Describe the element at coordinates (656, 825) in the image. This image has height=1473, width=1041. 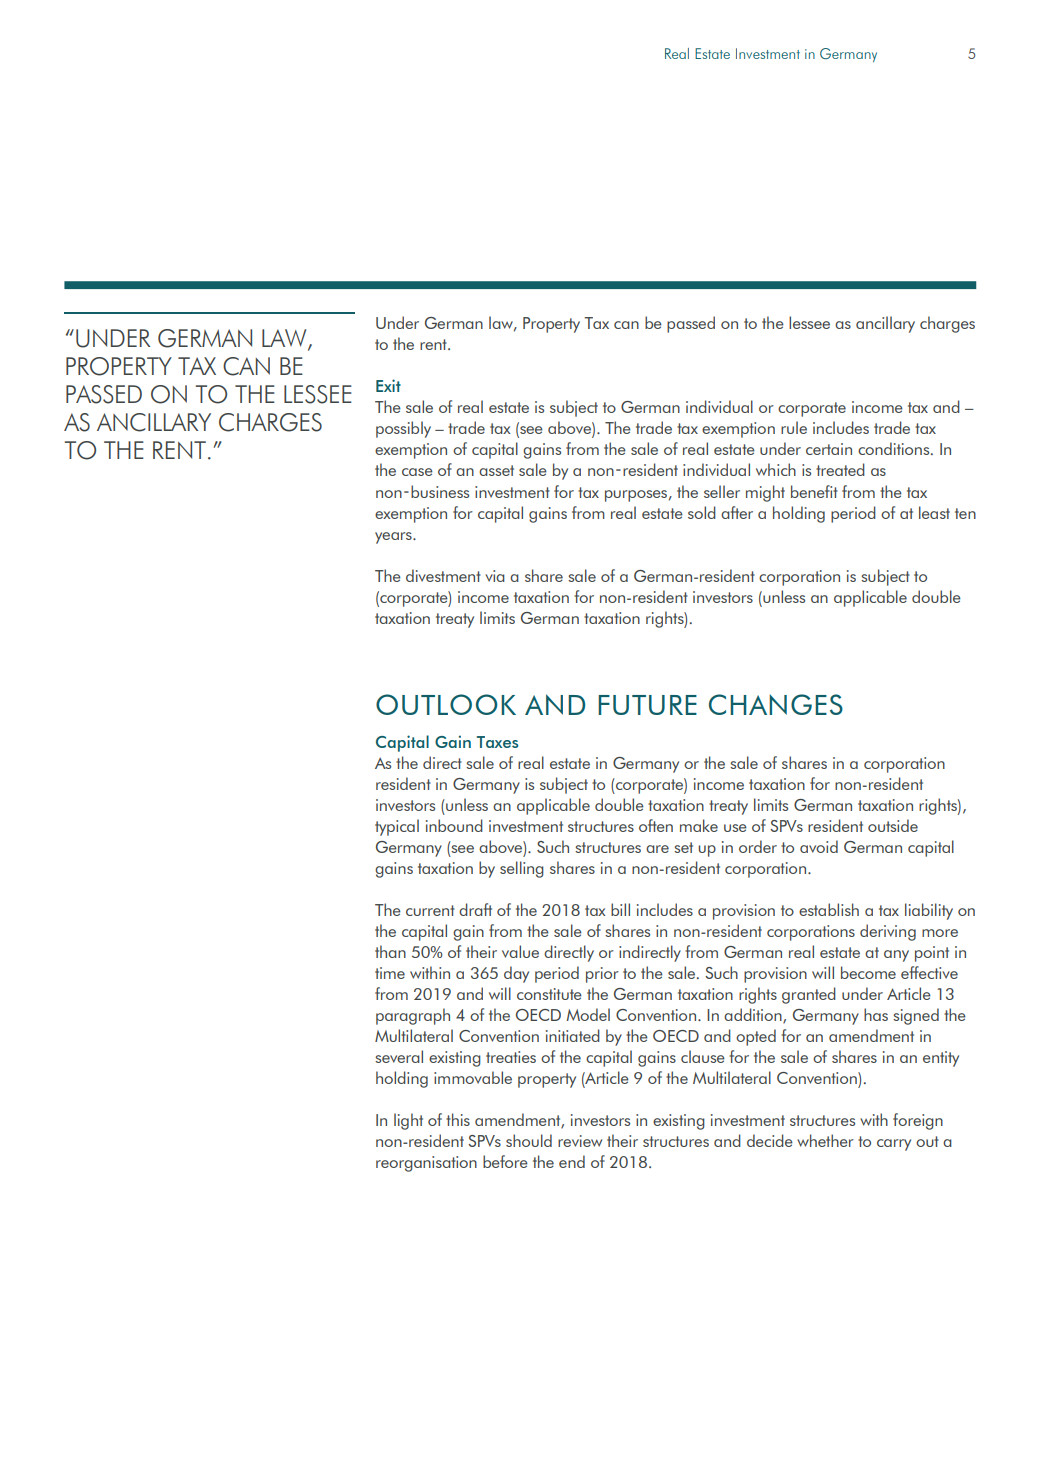
I see `often` at that location.
